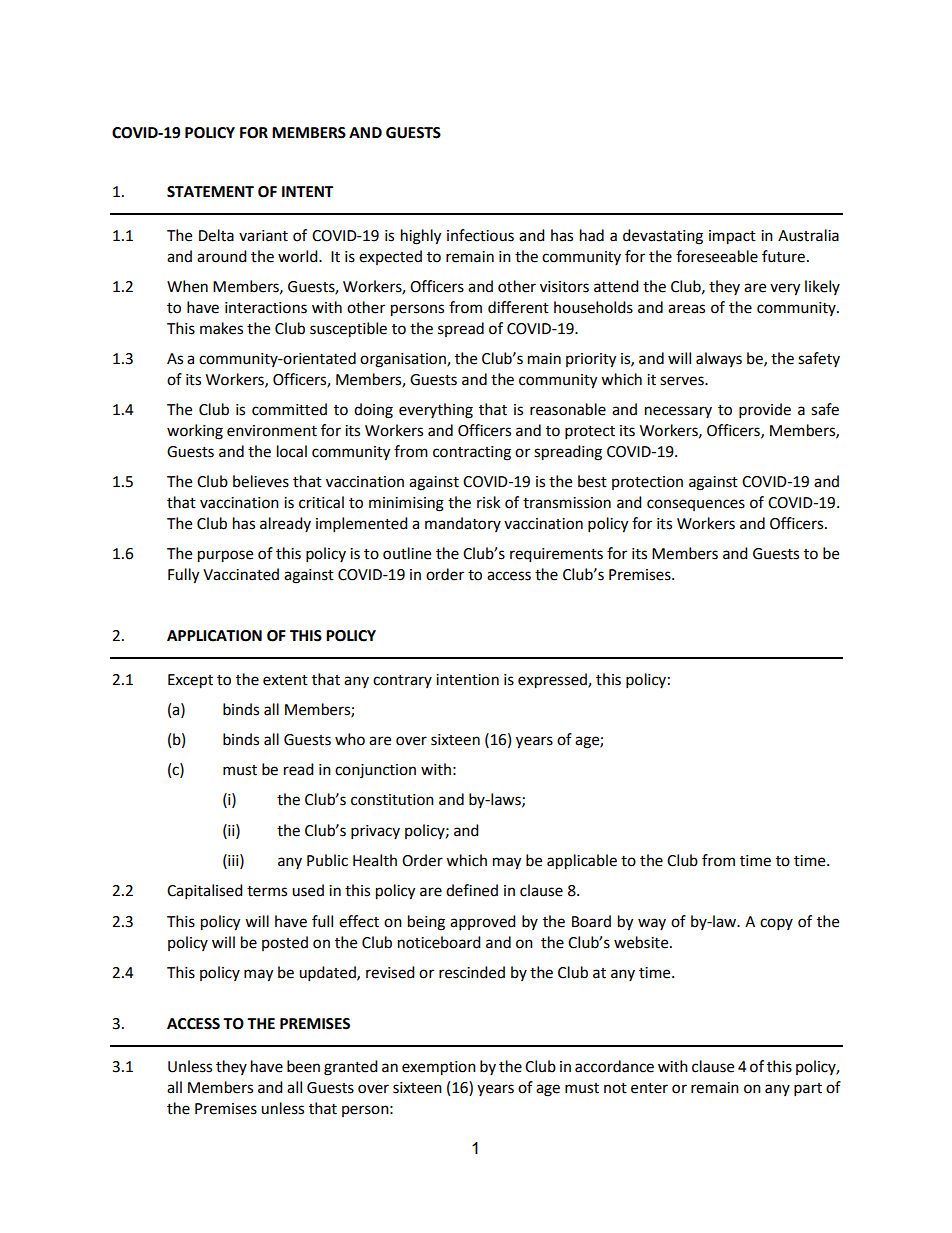  What do you see at coordinates (402, 681) in the document?
I see `contrary` at bounding box center [402, 681].
